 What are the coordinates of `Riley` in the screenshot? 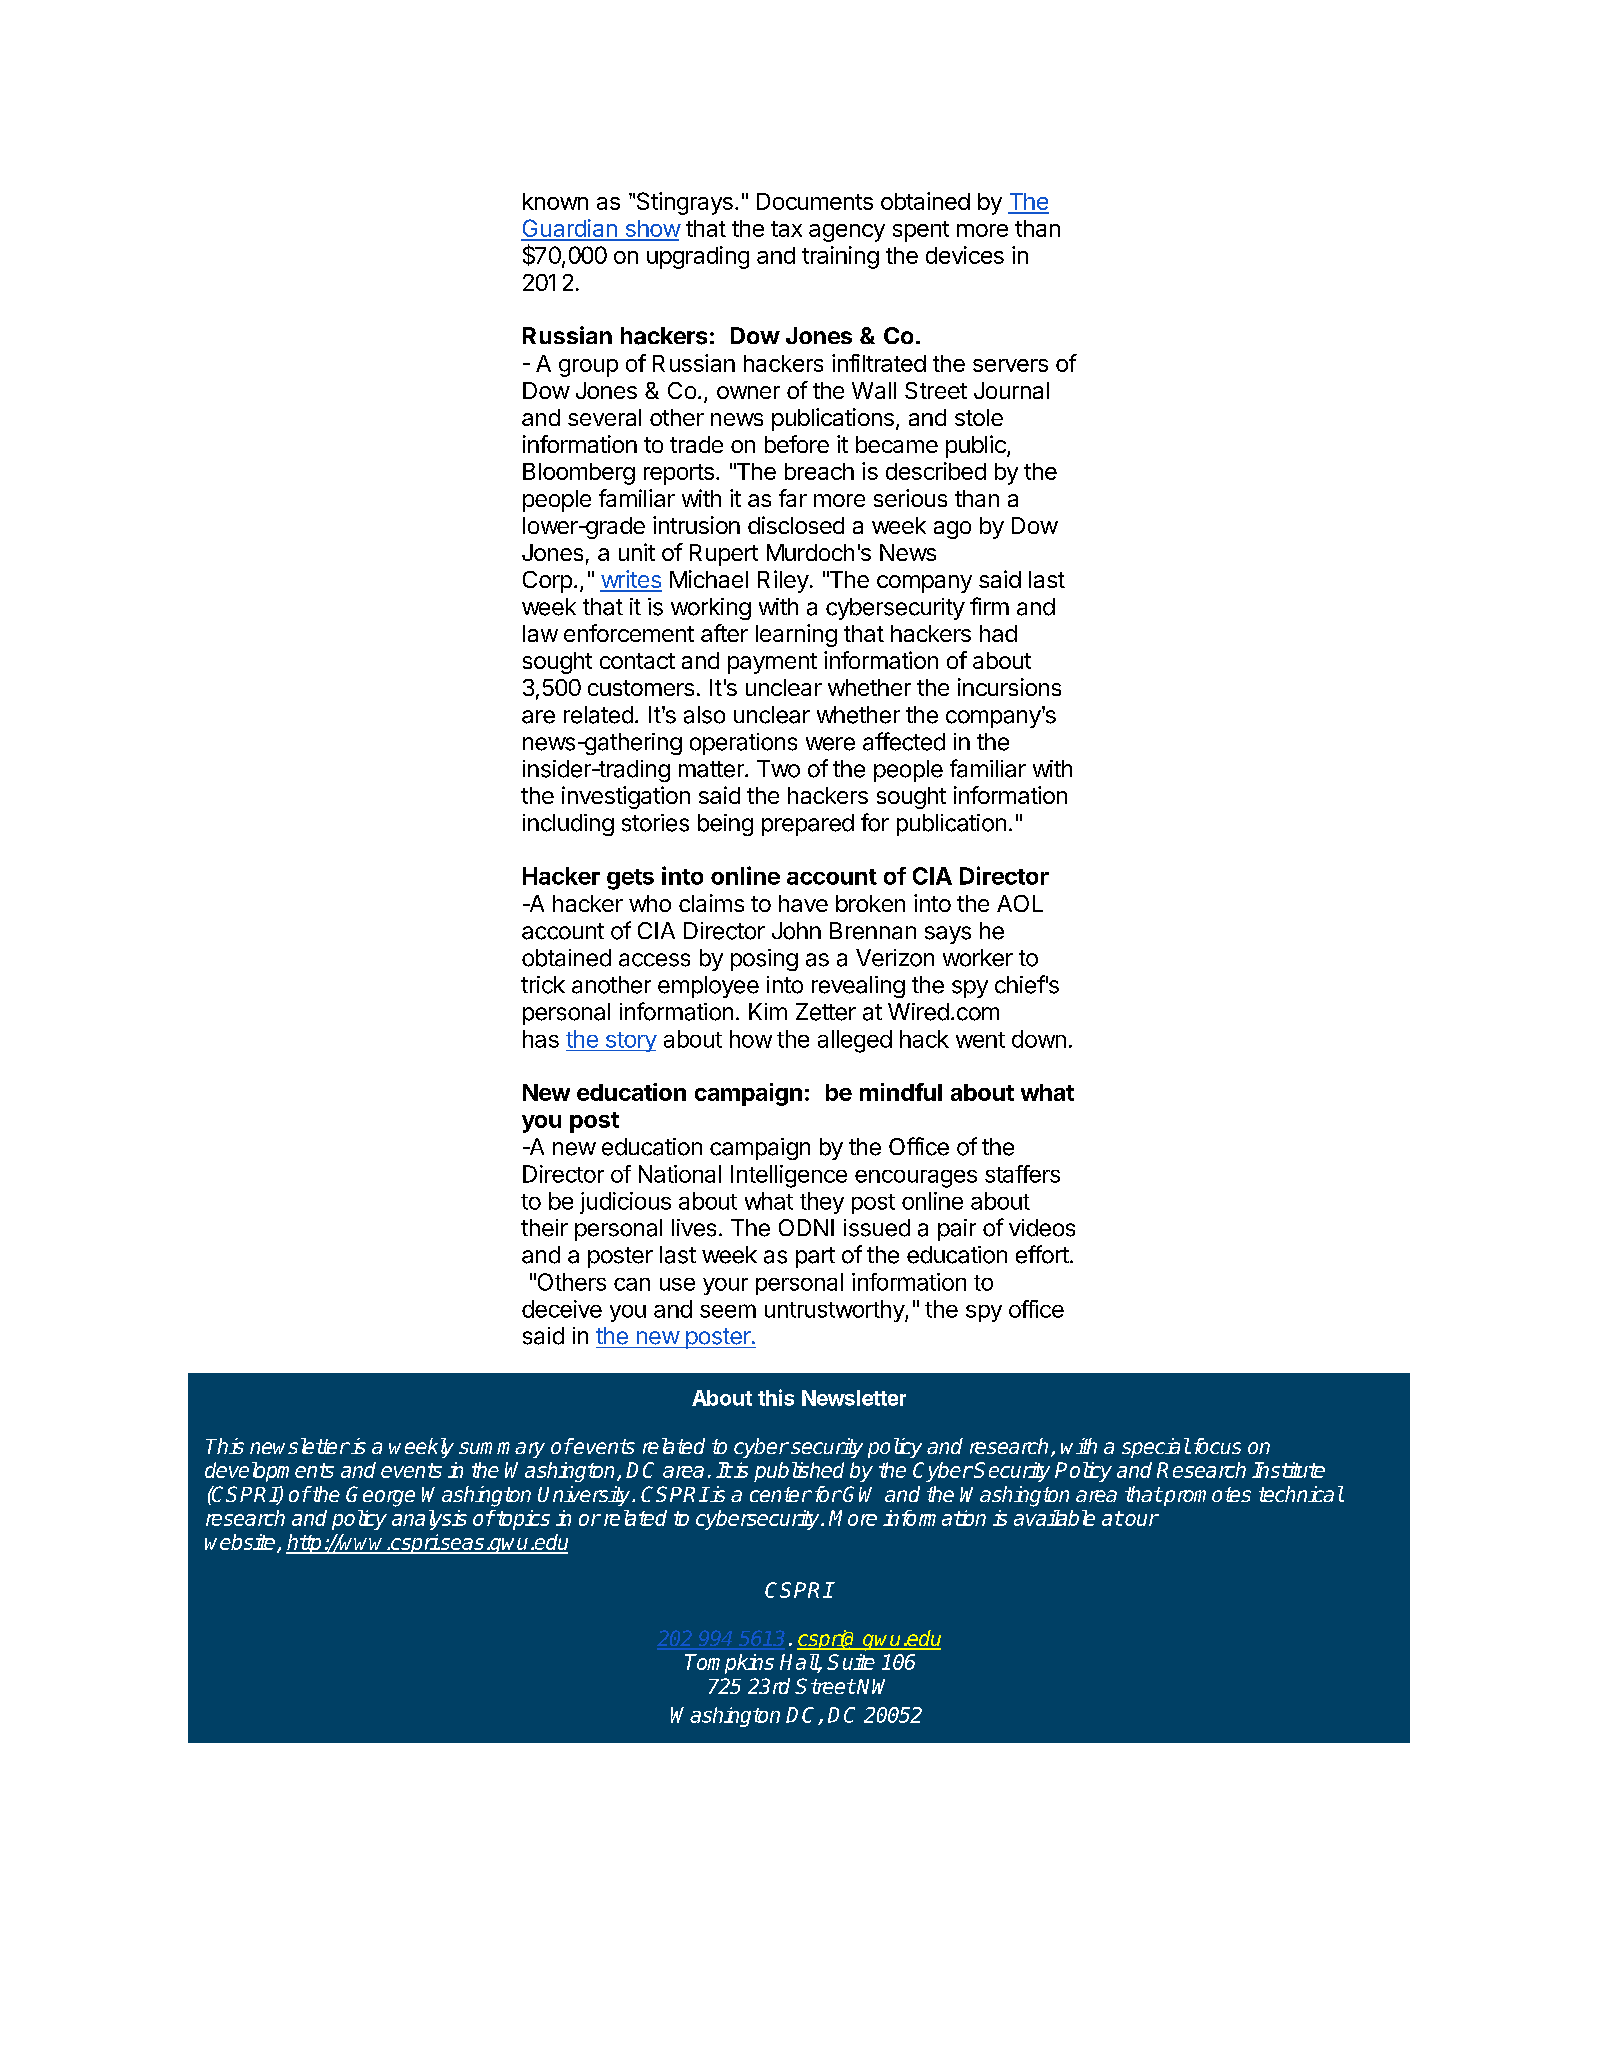 It's located at (783, 581).
